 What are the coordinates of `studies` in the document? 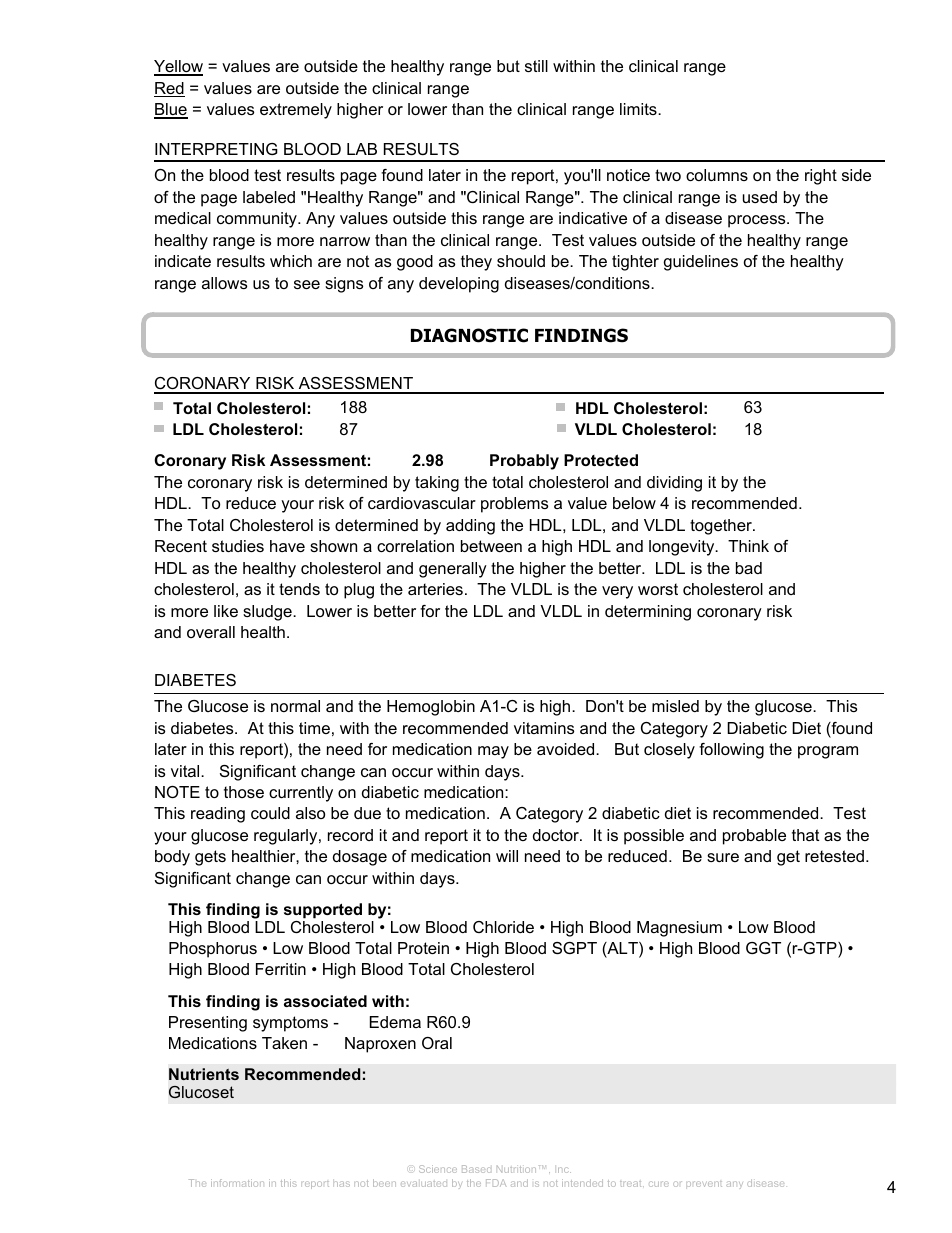 It's located at (238, 546).
